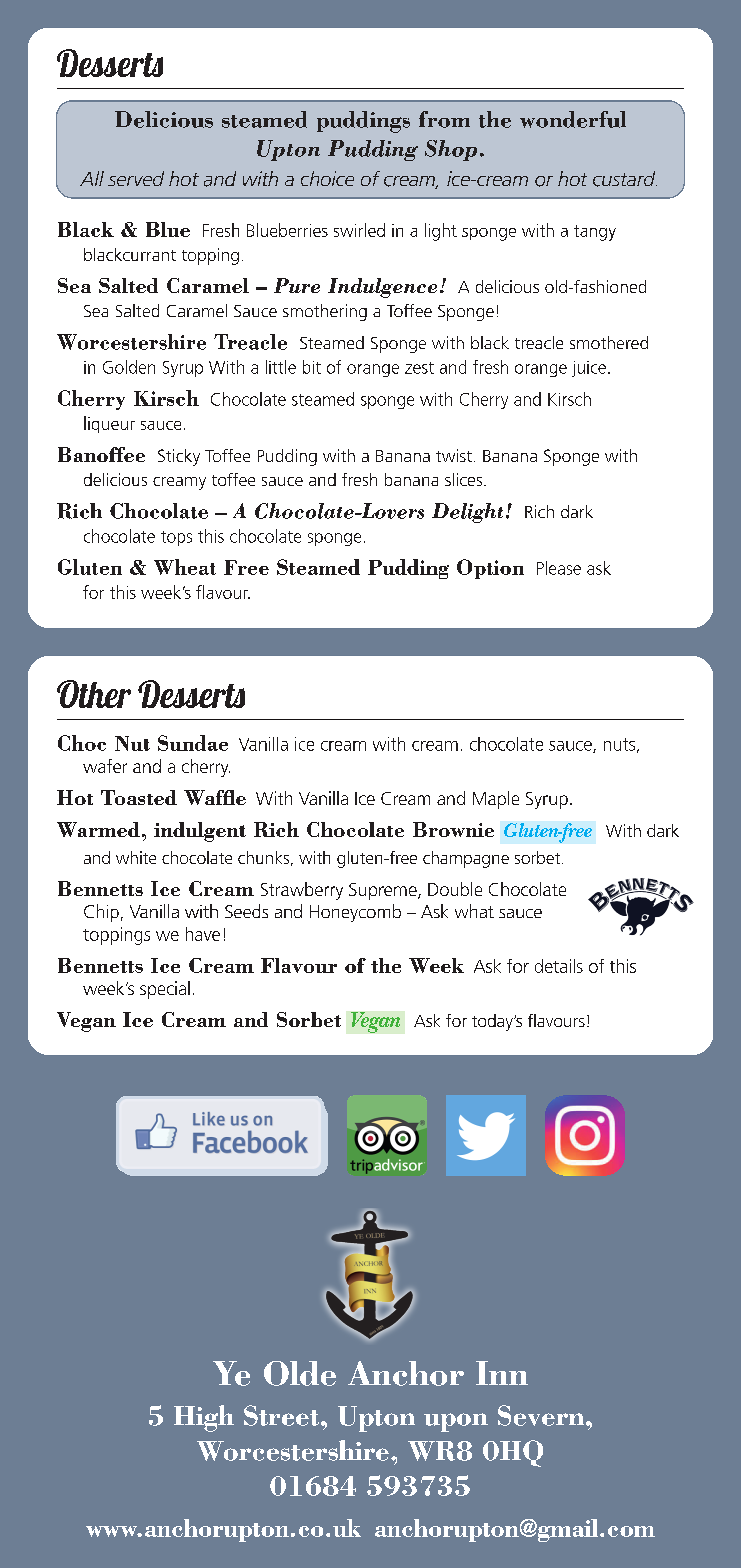 The image size is (741, 1568). I want to click on Supreme, so click(384, 891).
